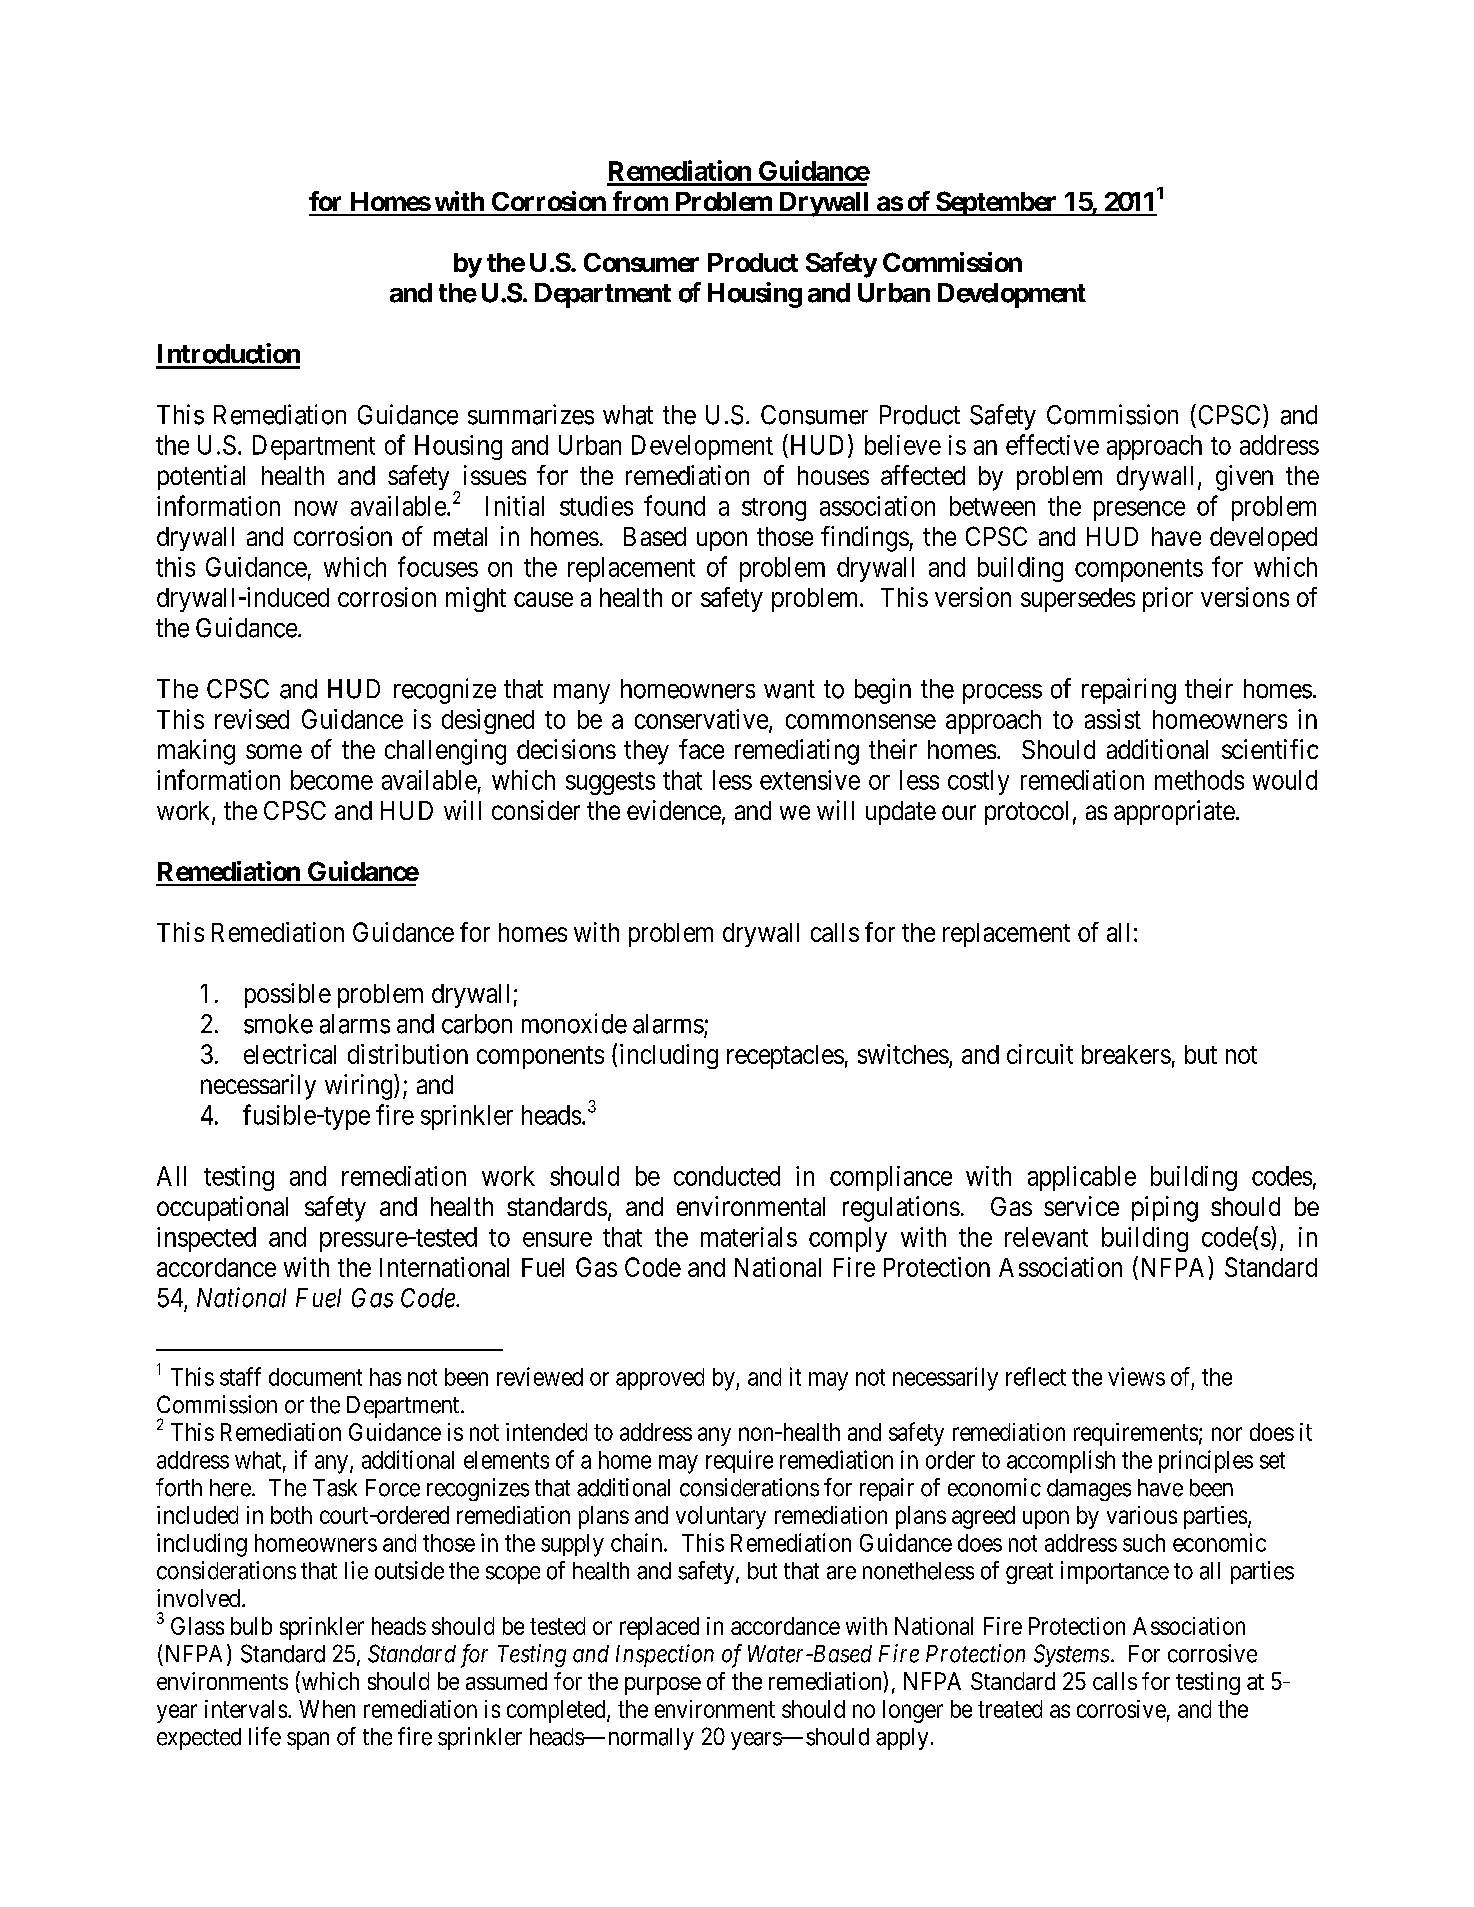 This screenshot has height=1907, width=1474. Describe the element at coordinates (996, 203) in the screenshot. I see `September` at that location.
